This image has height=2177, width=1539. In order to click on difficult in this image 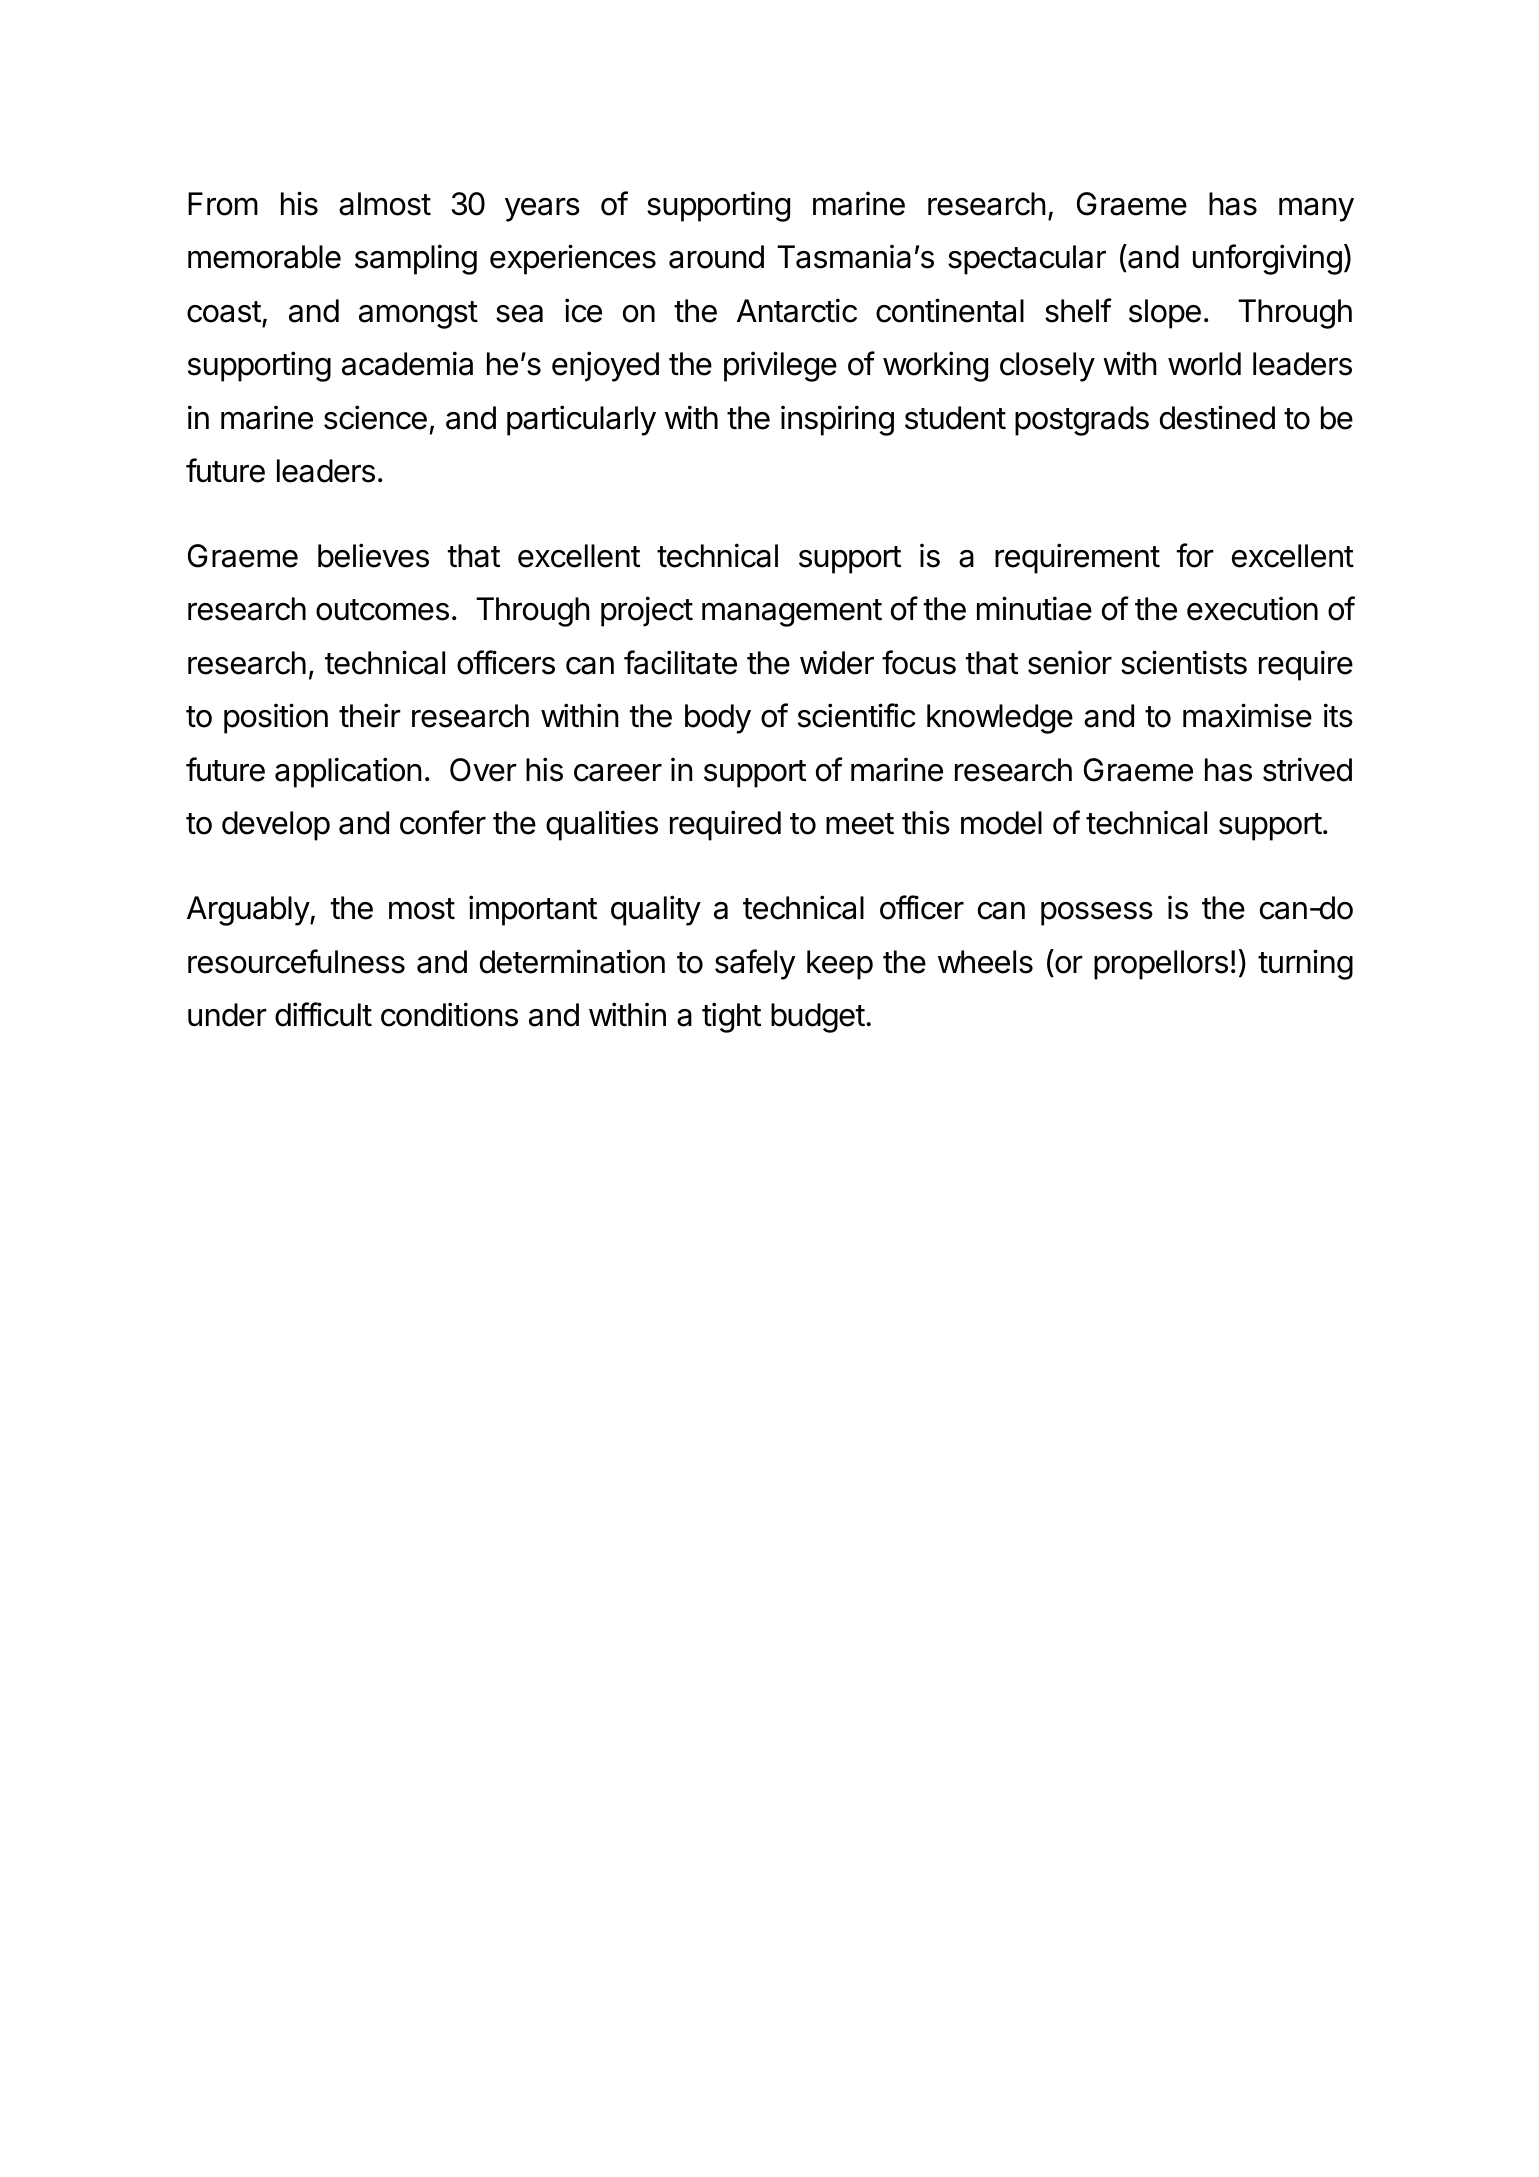, I will do `click(323, 1014)`.
